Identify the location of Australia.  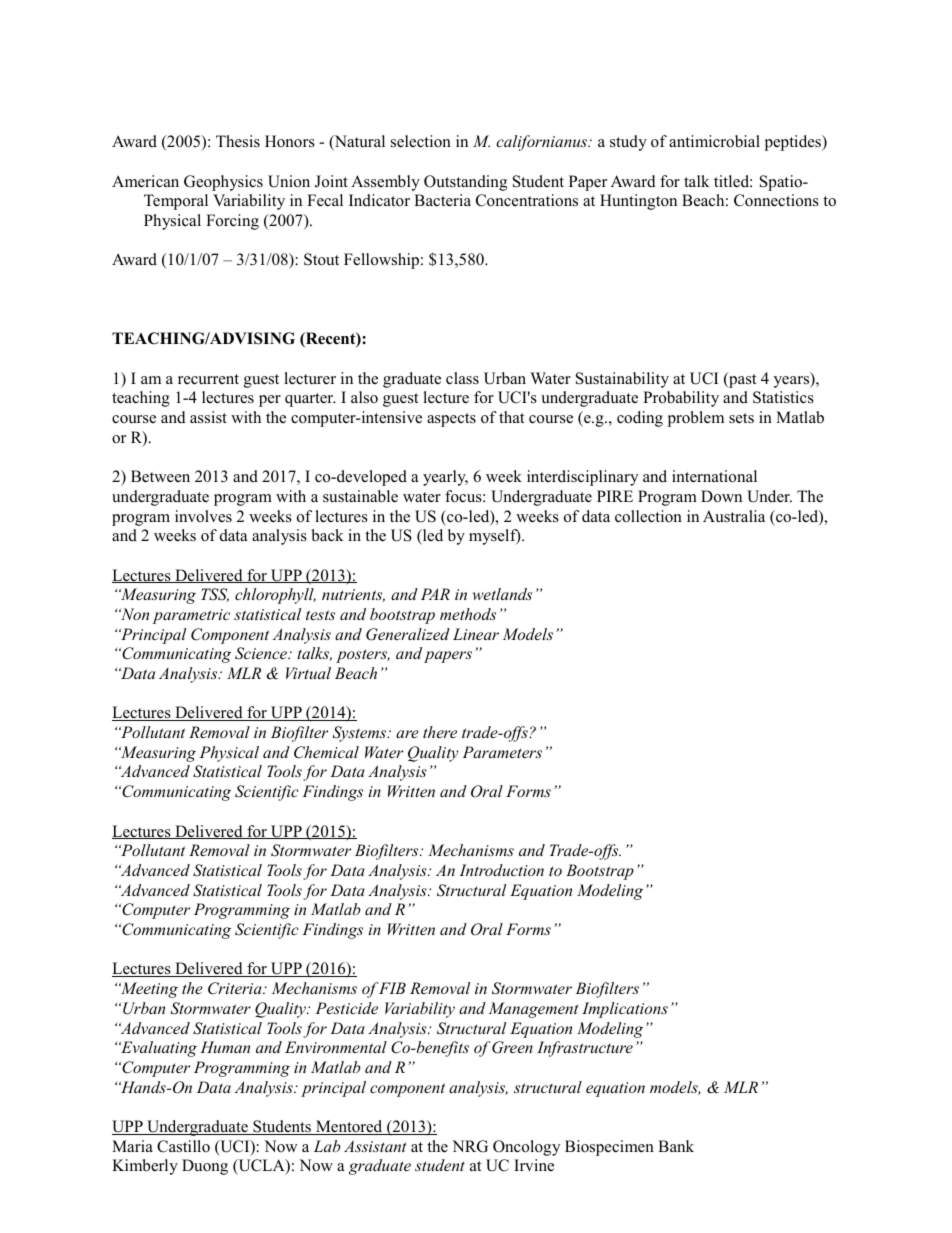
(734, 516).
